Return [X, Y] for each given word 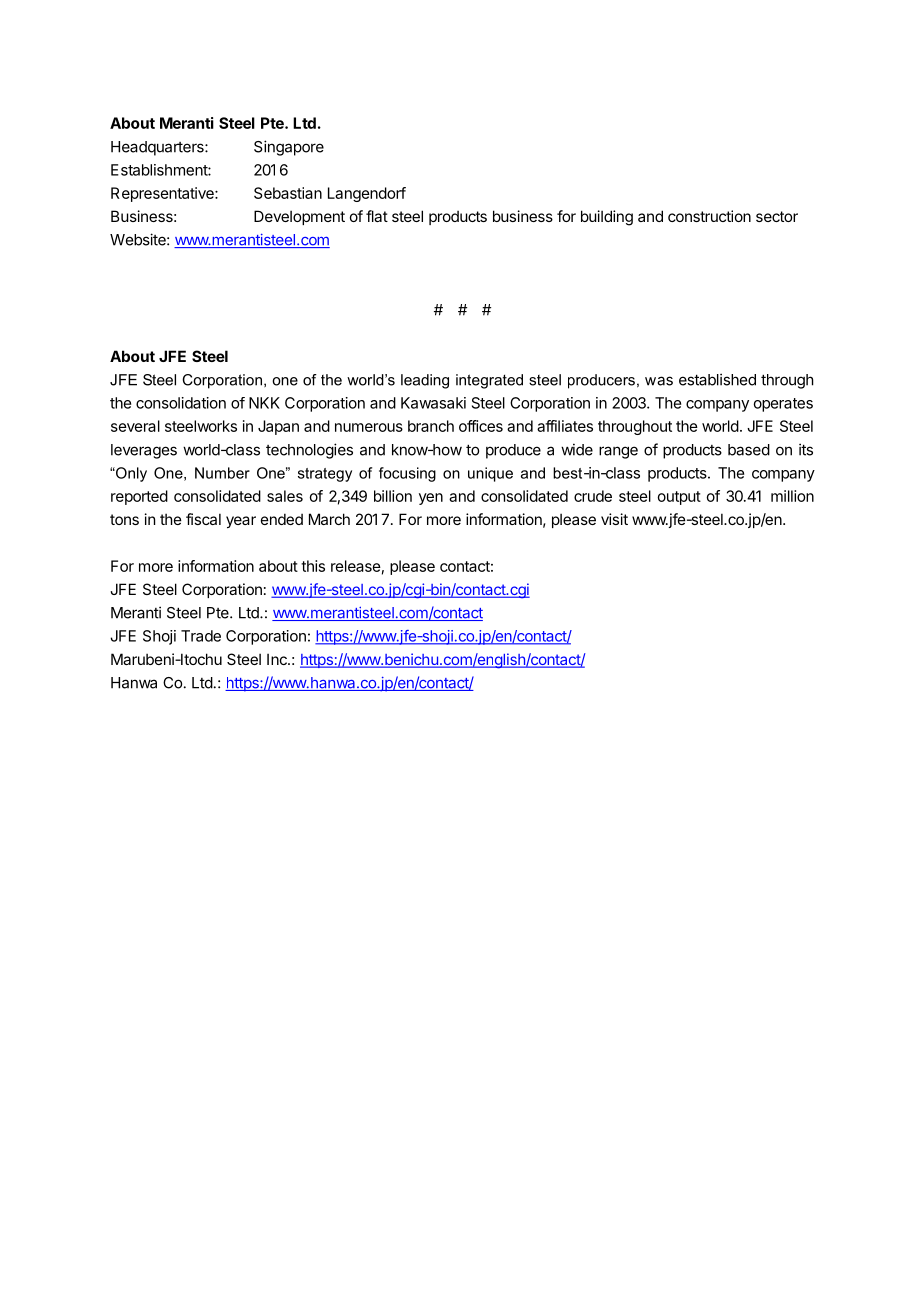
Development [299, 217]
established [717, 379]
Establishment [160, 170]
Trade [201, 636]
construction [709, 216]
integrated [489, 381]
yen [431, 499]
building [607, 218]
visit [614, 519]
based [749, 450]
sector [777, 216]
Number [222, 473]
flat [377, 216]
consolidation [181, 403]
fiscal [203, 519]
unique [490, 474]
